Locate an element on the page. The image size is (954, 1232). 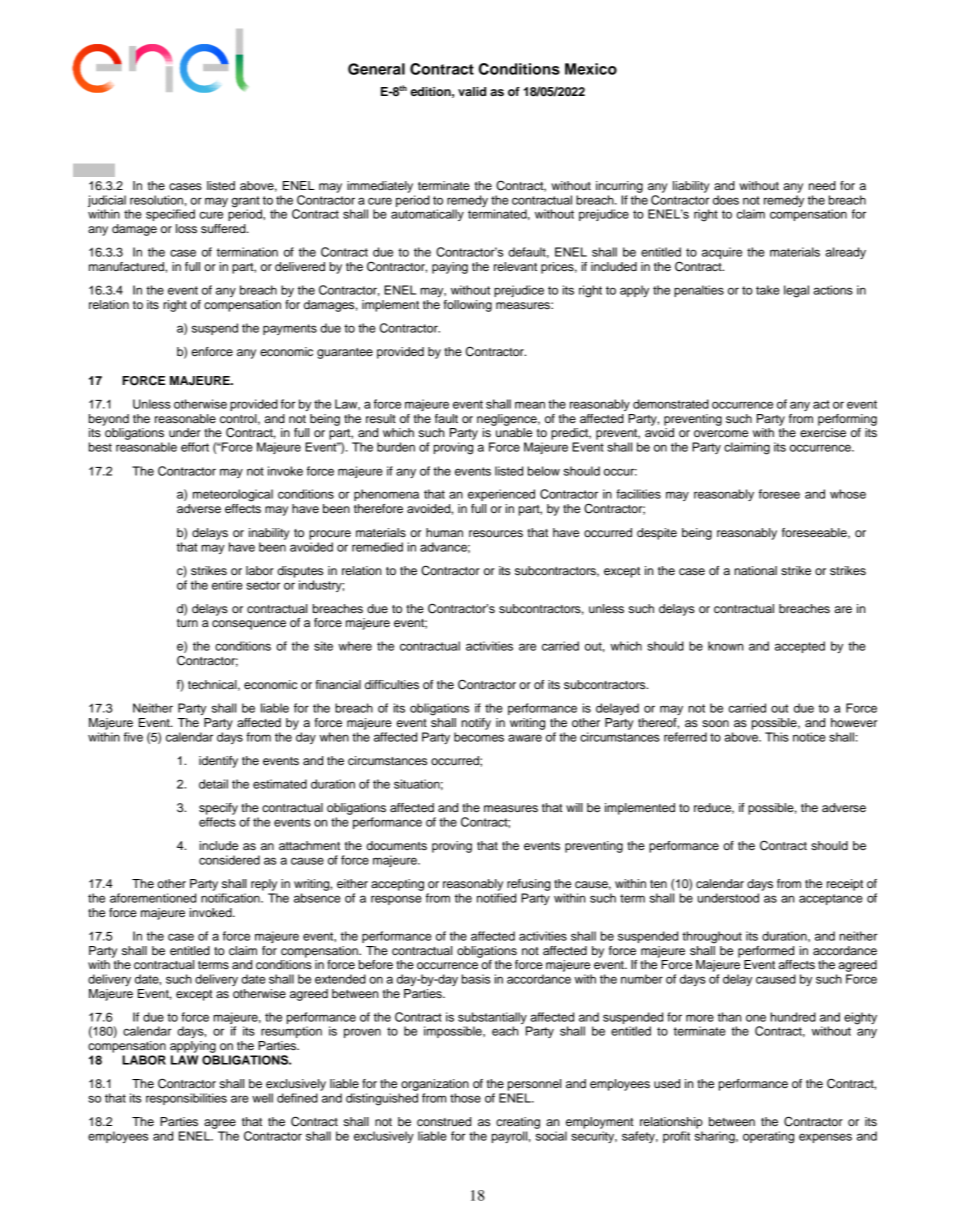
responsibilities is located at coordinates (186, 1099).
